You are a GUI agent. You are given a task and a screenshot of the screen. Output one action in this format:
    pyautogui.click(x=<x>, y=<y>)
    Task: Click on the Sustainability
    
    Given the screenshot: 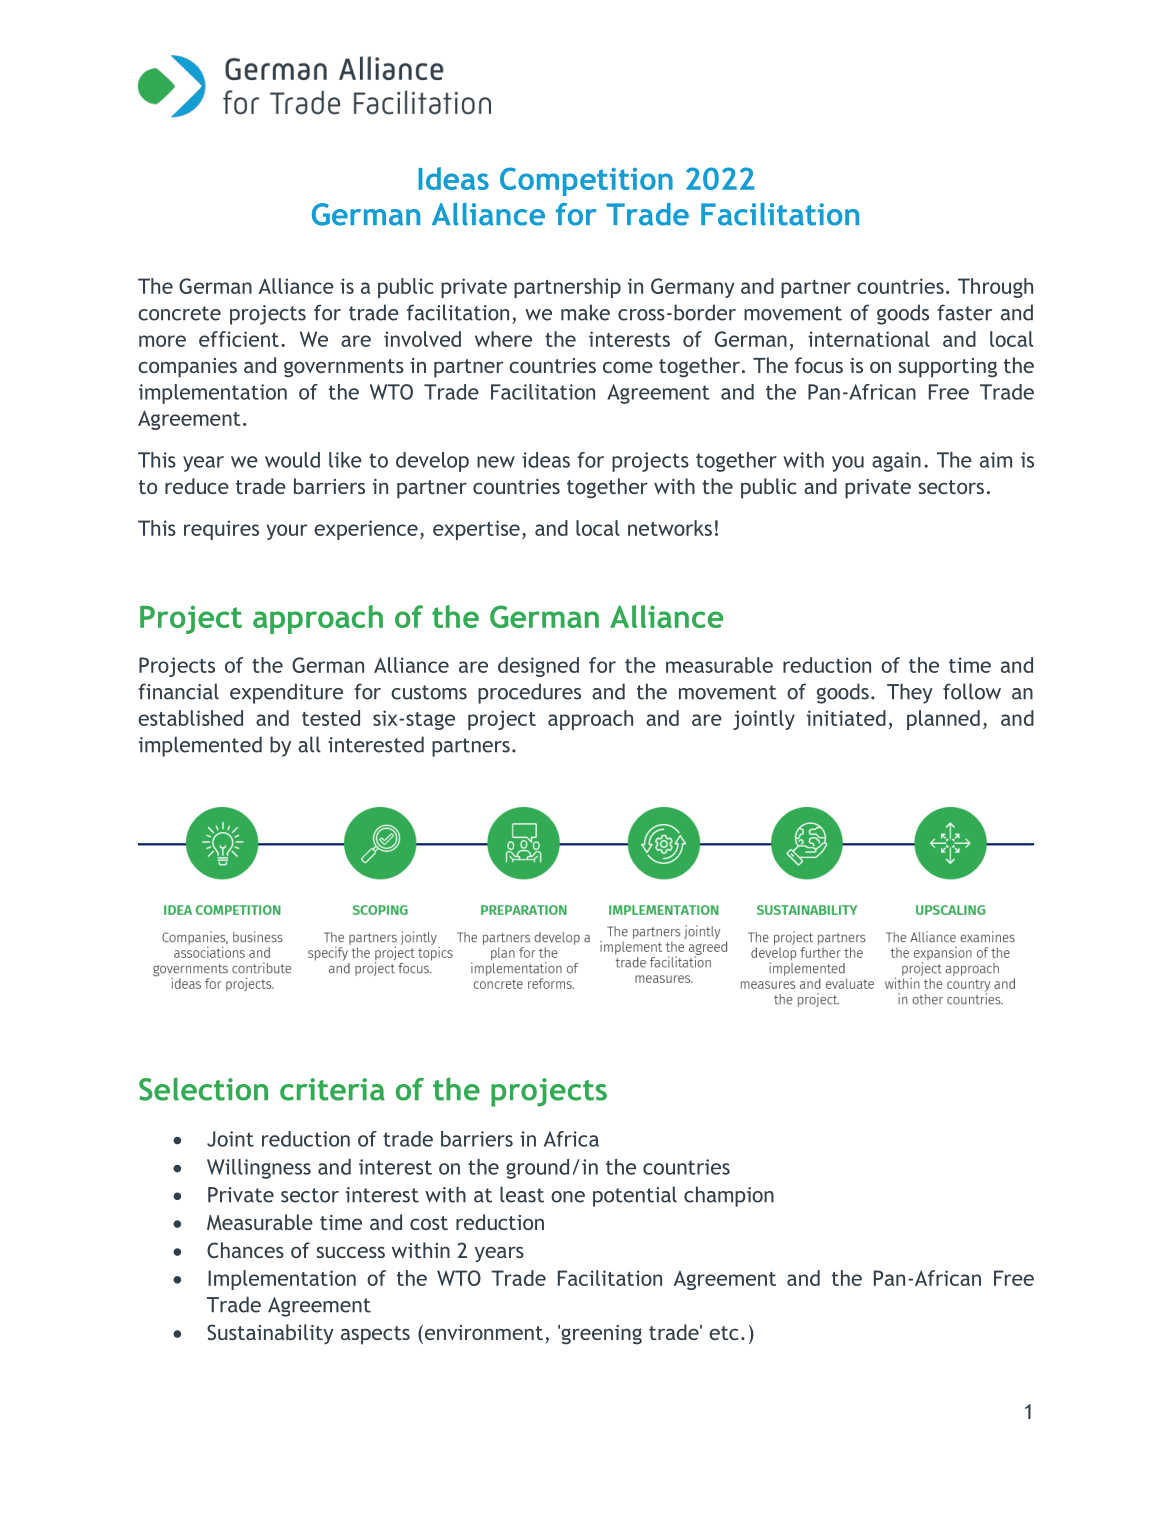 What is the action you would take?
    pyautogui.click(x=270, y=1334)
